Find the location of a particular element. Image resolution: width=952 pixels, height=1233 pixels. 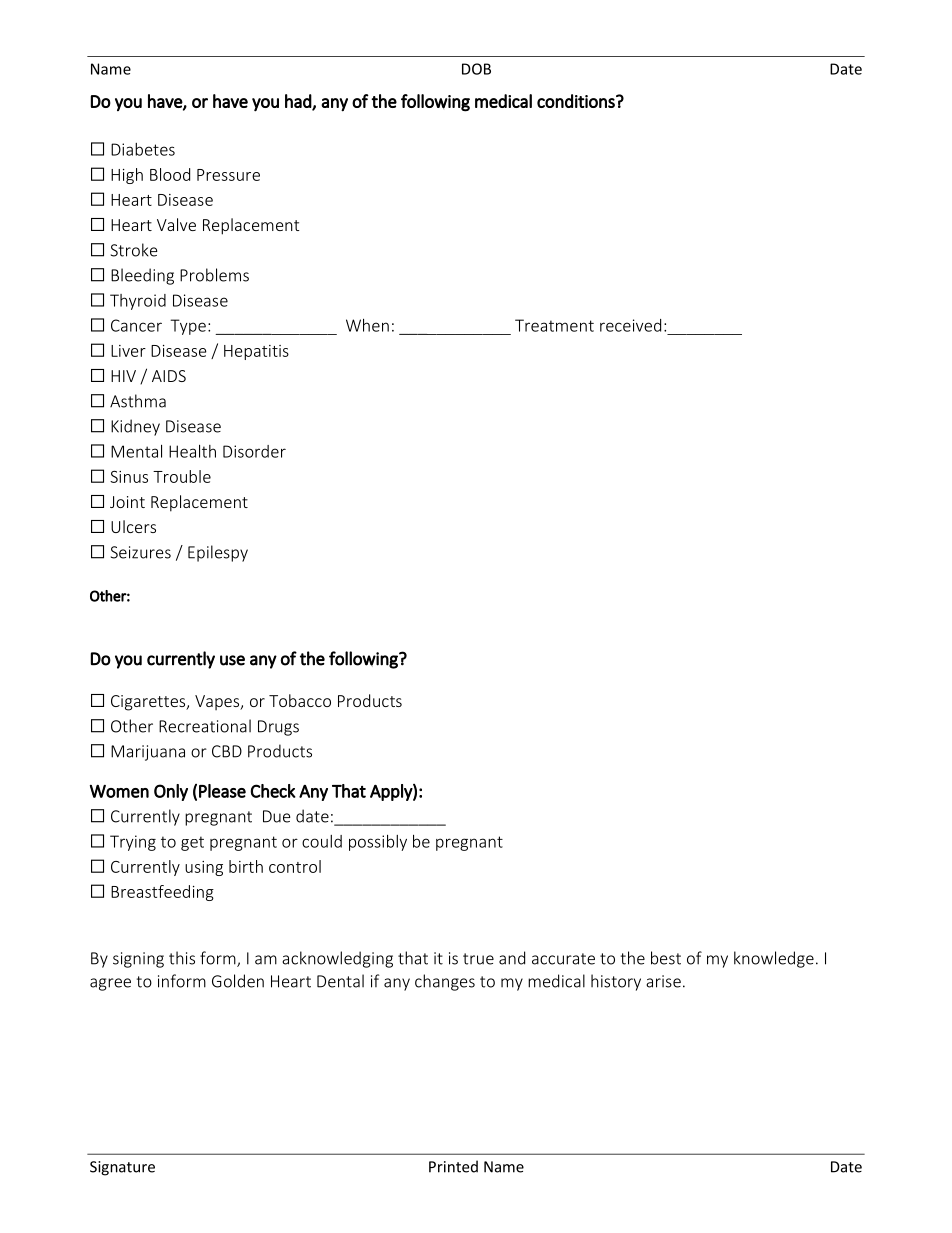

Tobacco is located at coordinates (300, 700).
